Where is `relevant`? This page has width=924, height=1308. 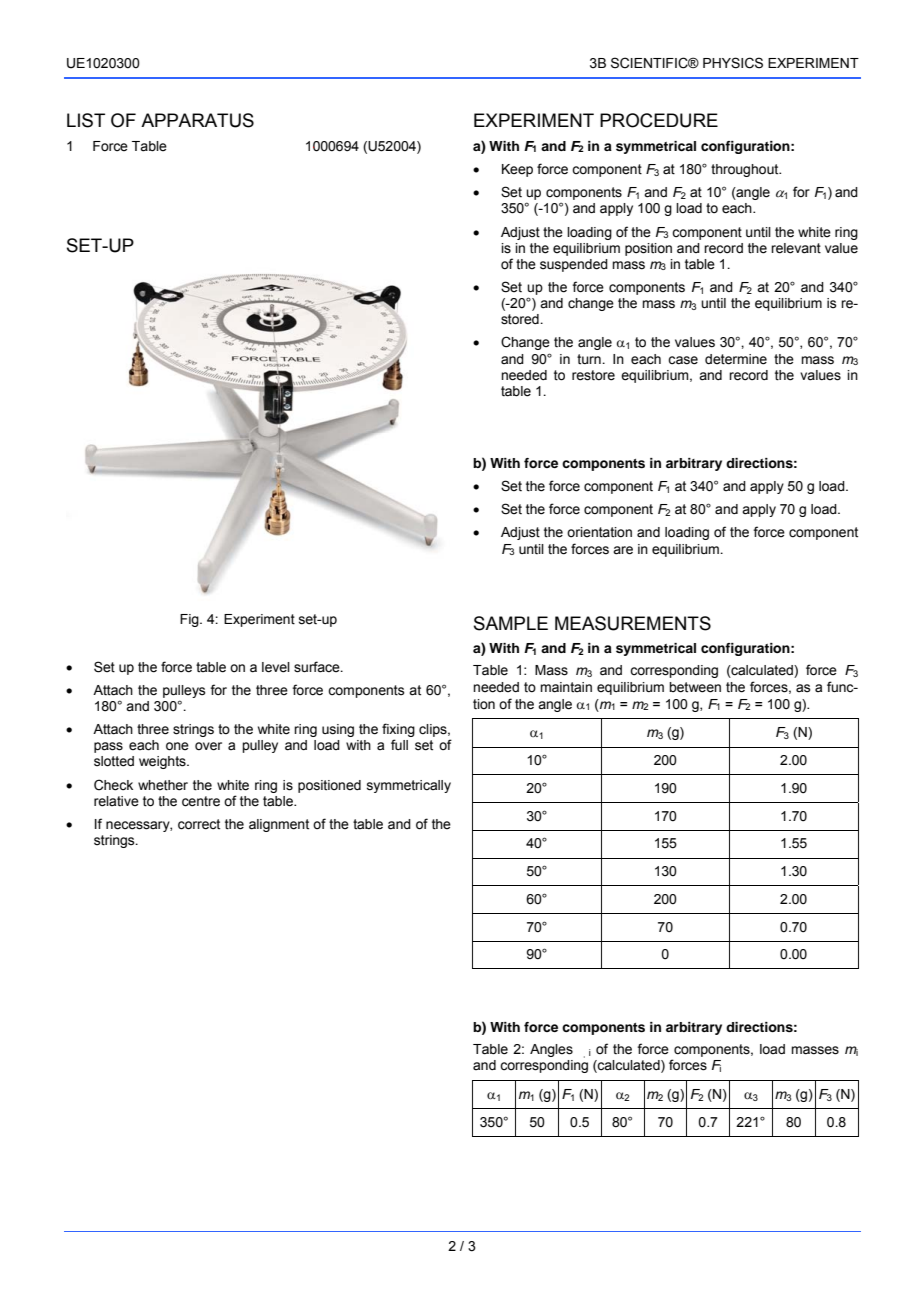
relevant is located at coordinates (796, 248).
